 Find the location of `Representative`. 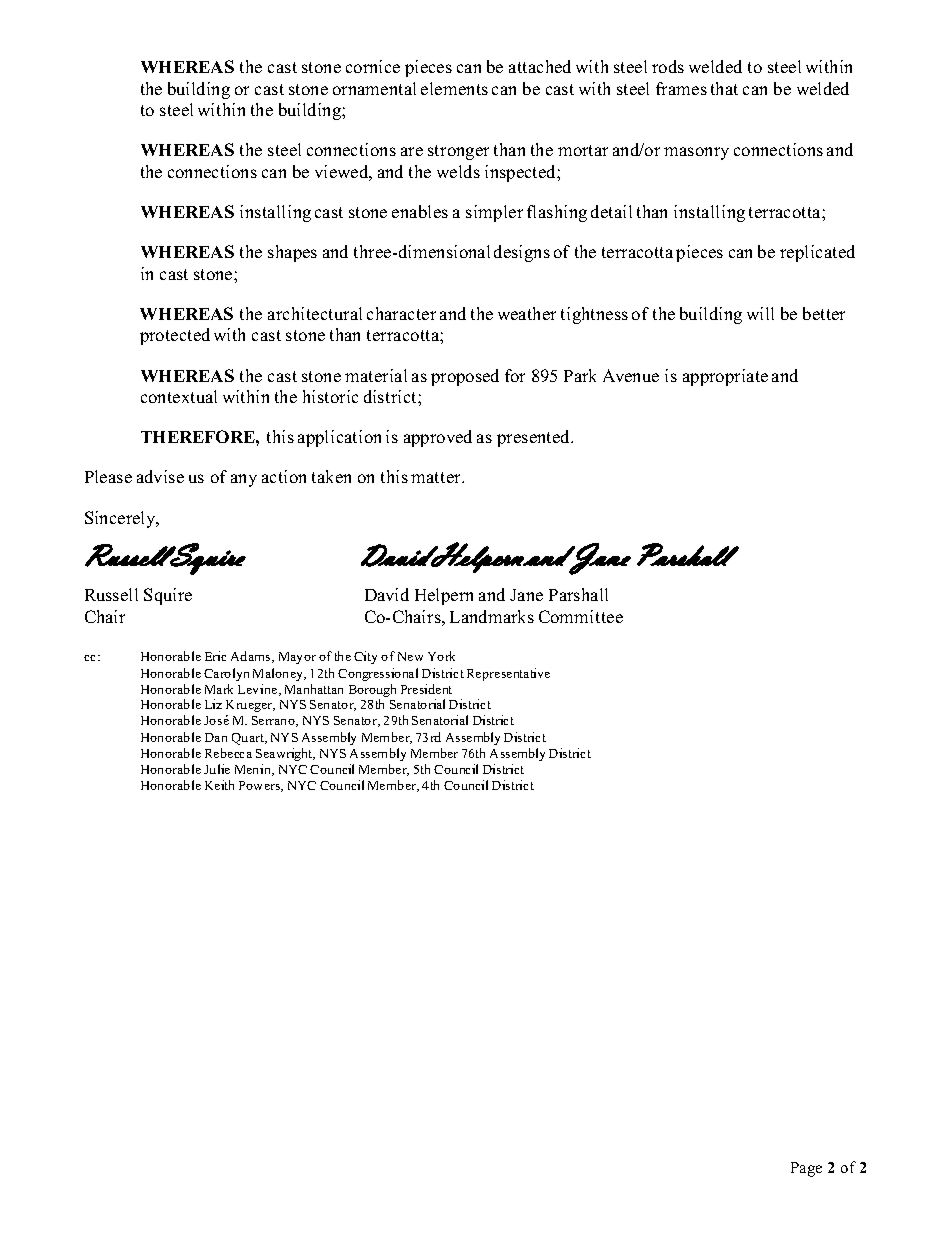

Representative is located at coordinates (508, 674).
